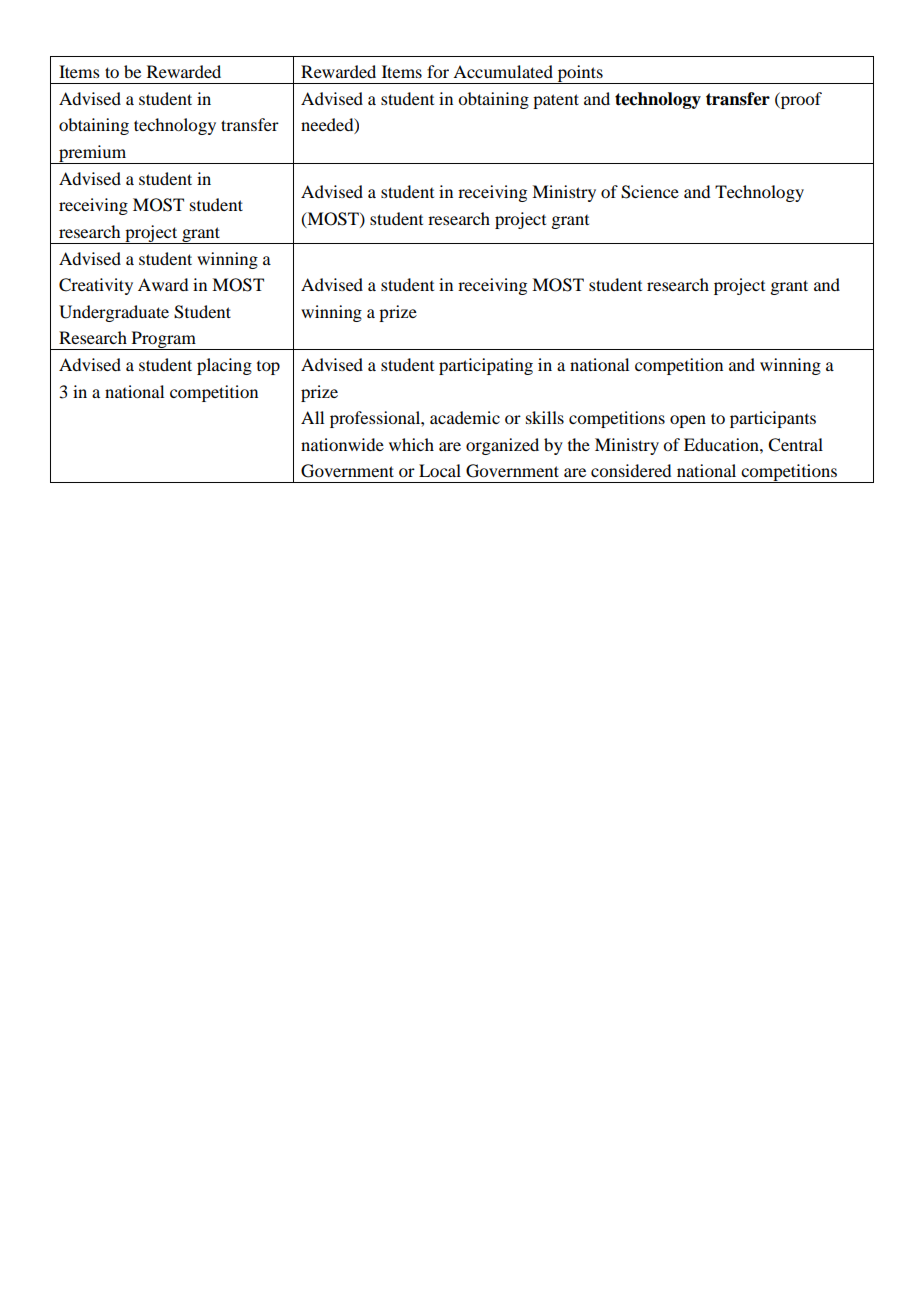  I want to click on Science, so click(650, 192).
